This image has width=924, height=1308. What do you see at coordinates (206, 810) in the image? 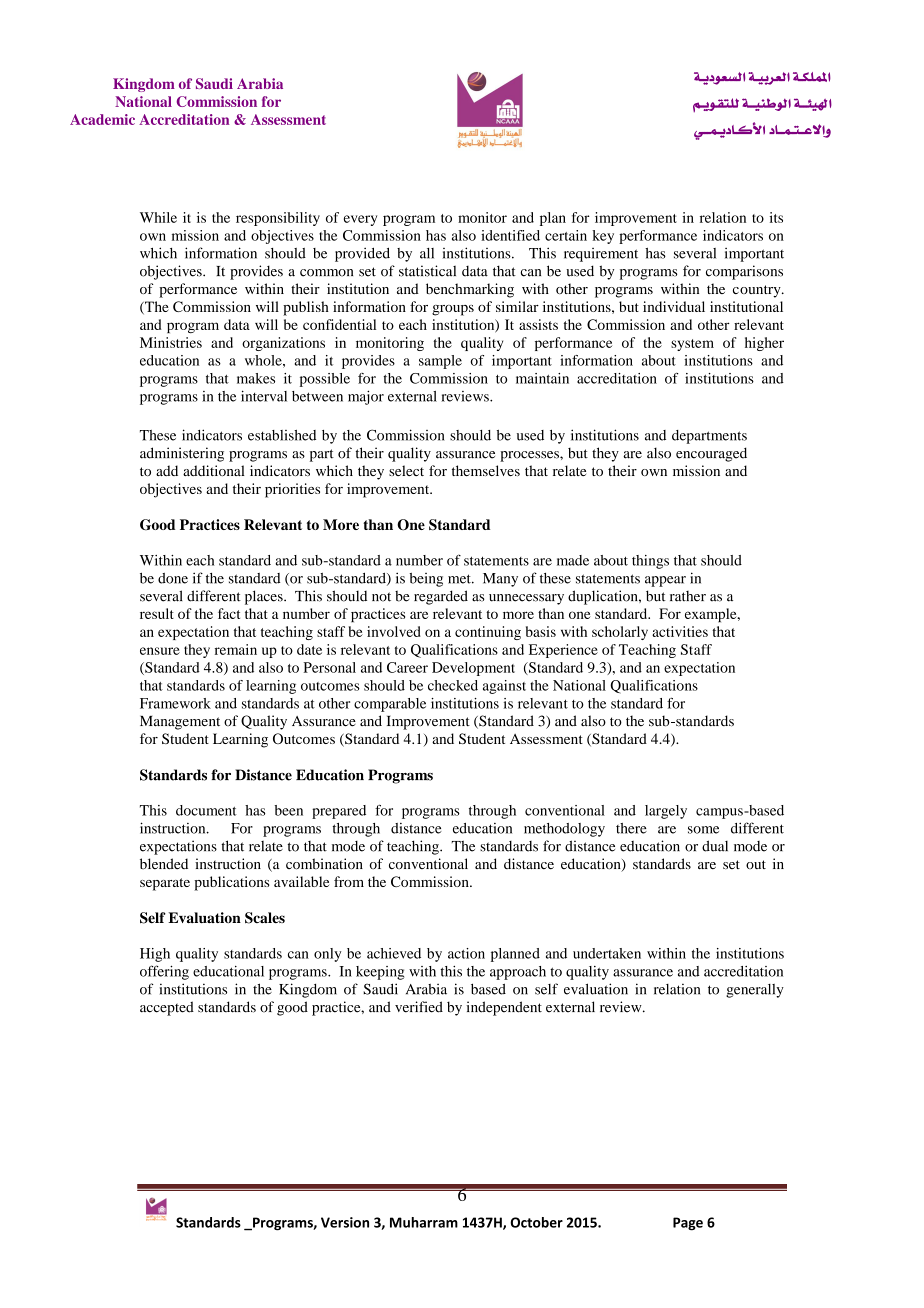
I see `document` at bounding box center [206, 810].
